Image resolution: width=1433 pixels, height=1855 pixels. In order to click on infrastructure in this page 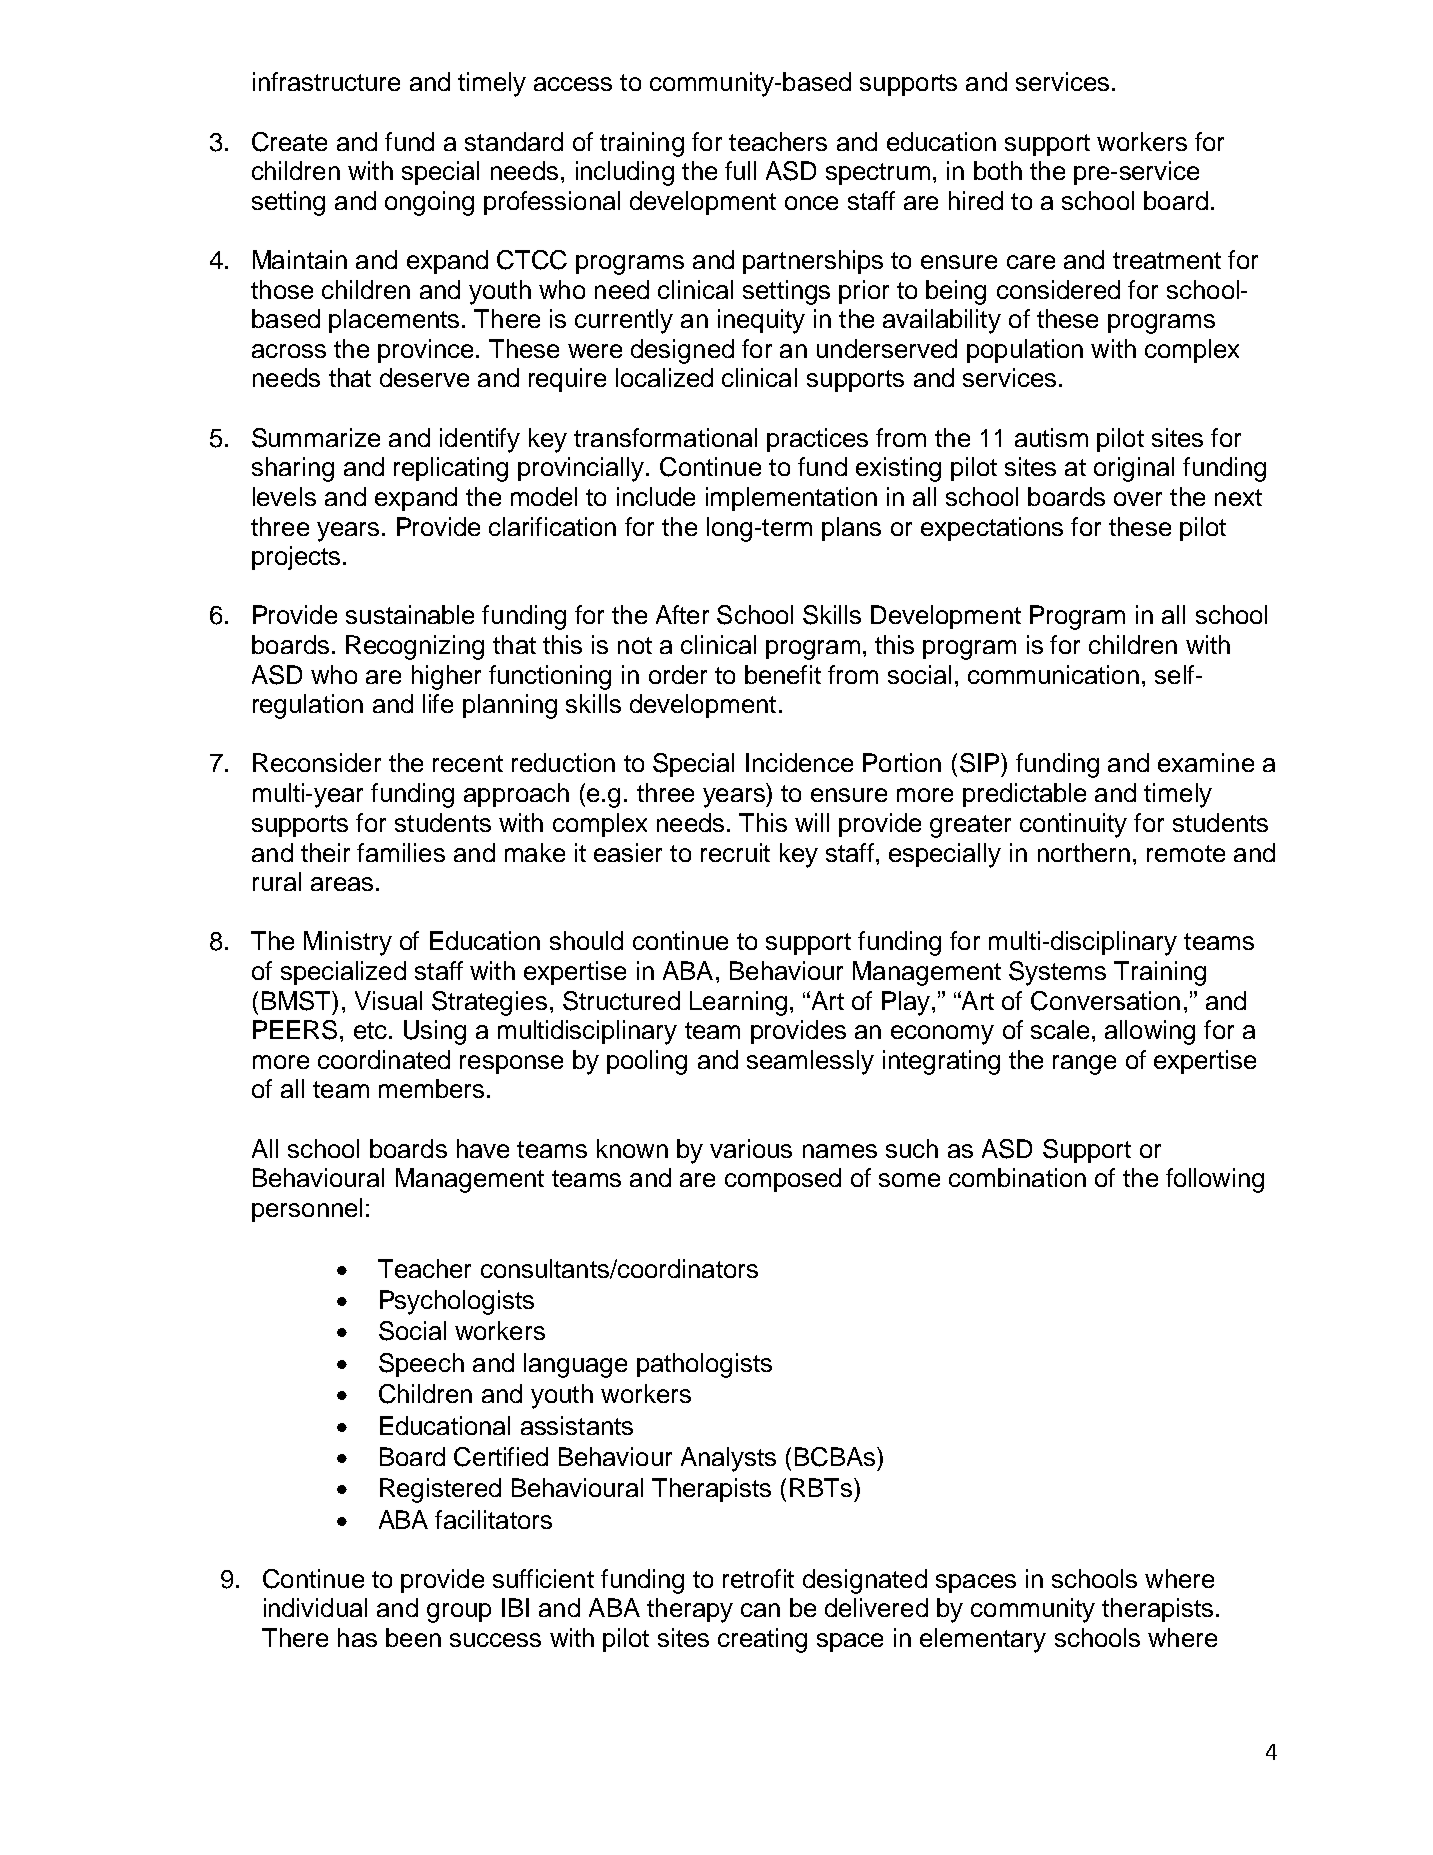, I will do `click(326, 81)`.
